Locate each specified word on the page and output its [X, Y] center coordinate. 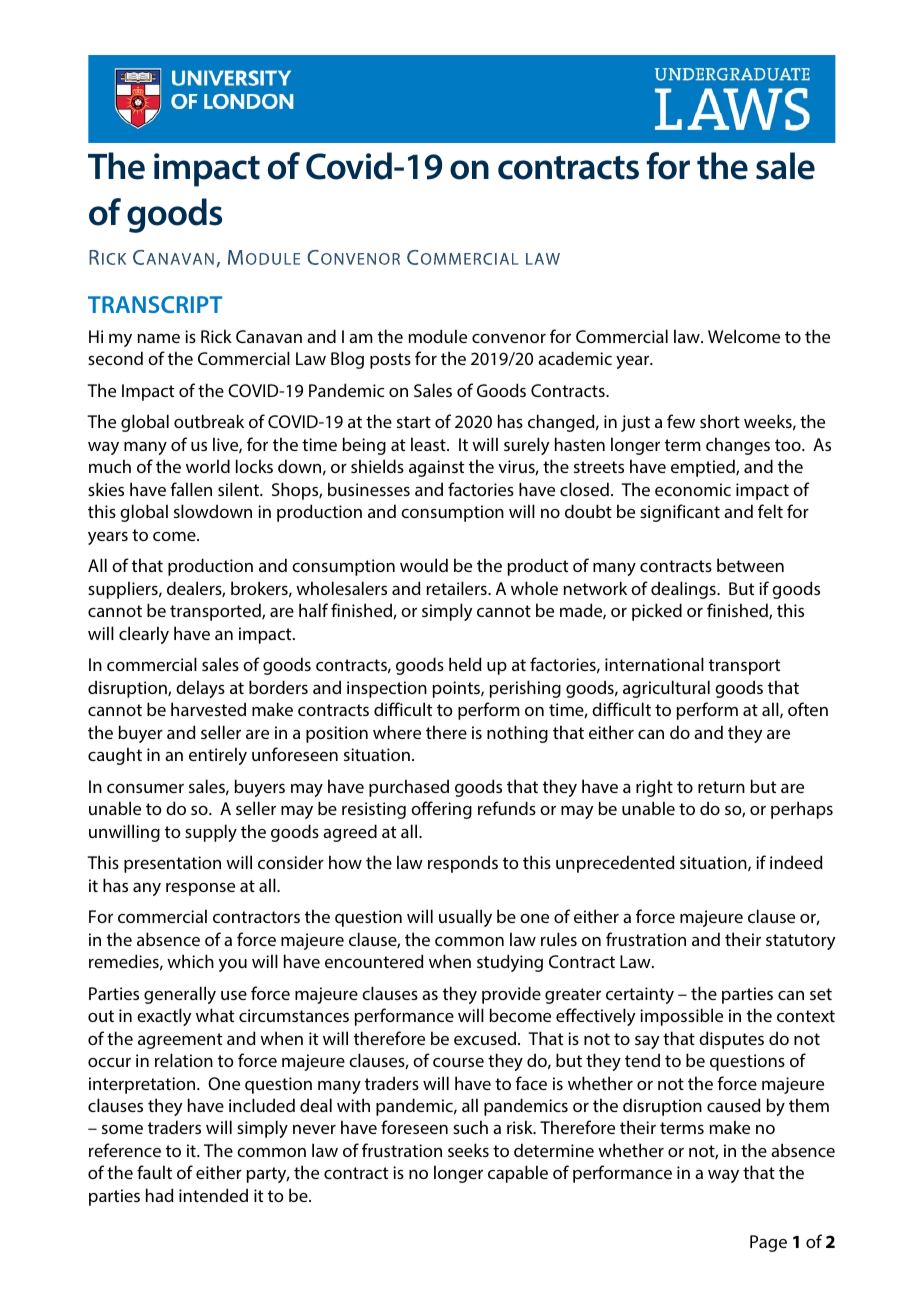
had [160, 1195]
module [437, 336]
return [721, 787]
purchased [409, 788]
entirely [218, 756]
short [720, 421]
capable [518, 1174]
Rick [216, 336]
